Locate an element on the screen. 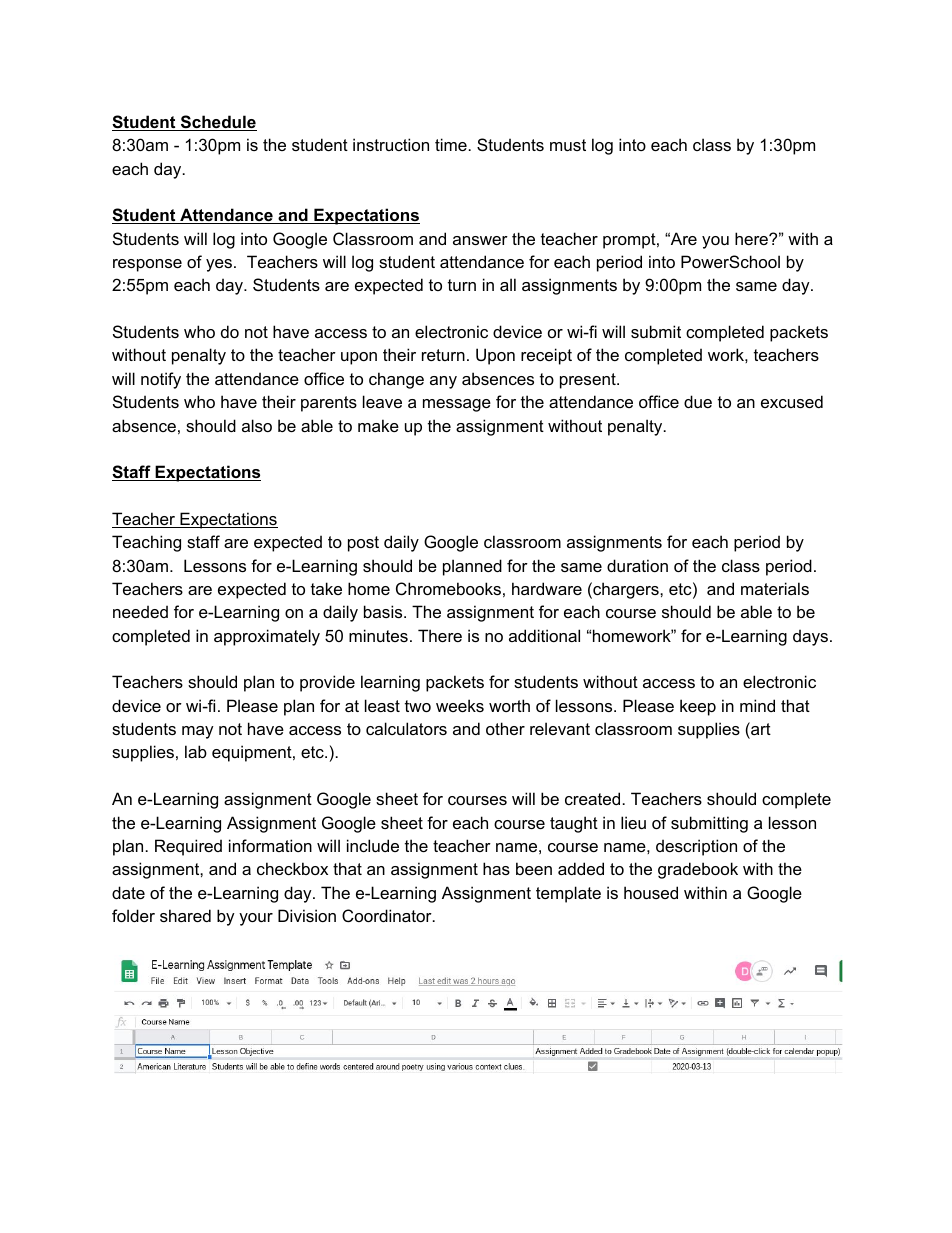 The width and height of the screenshot is (952, 1233). days is located at coordinates (810, 637).
